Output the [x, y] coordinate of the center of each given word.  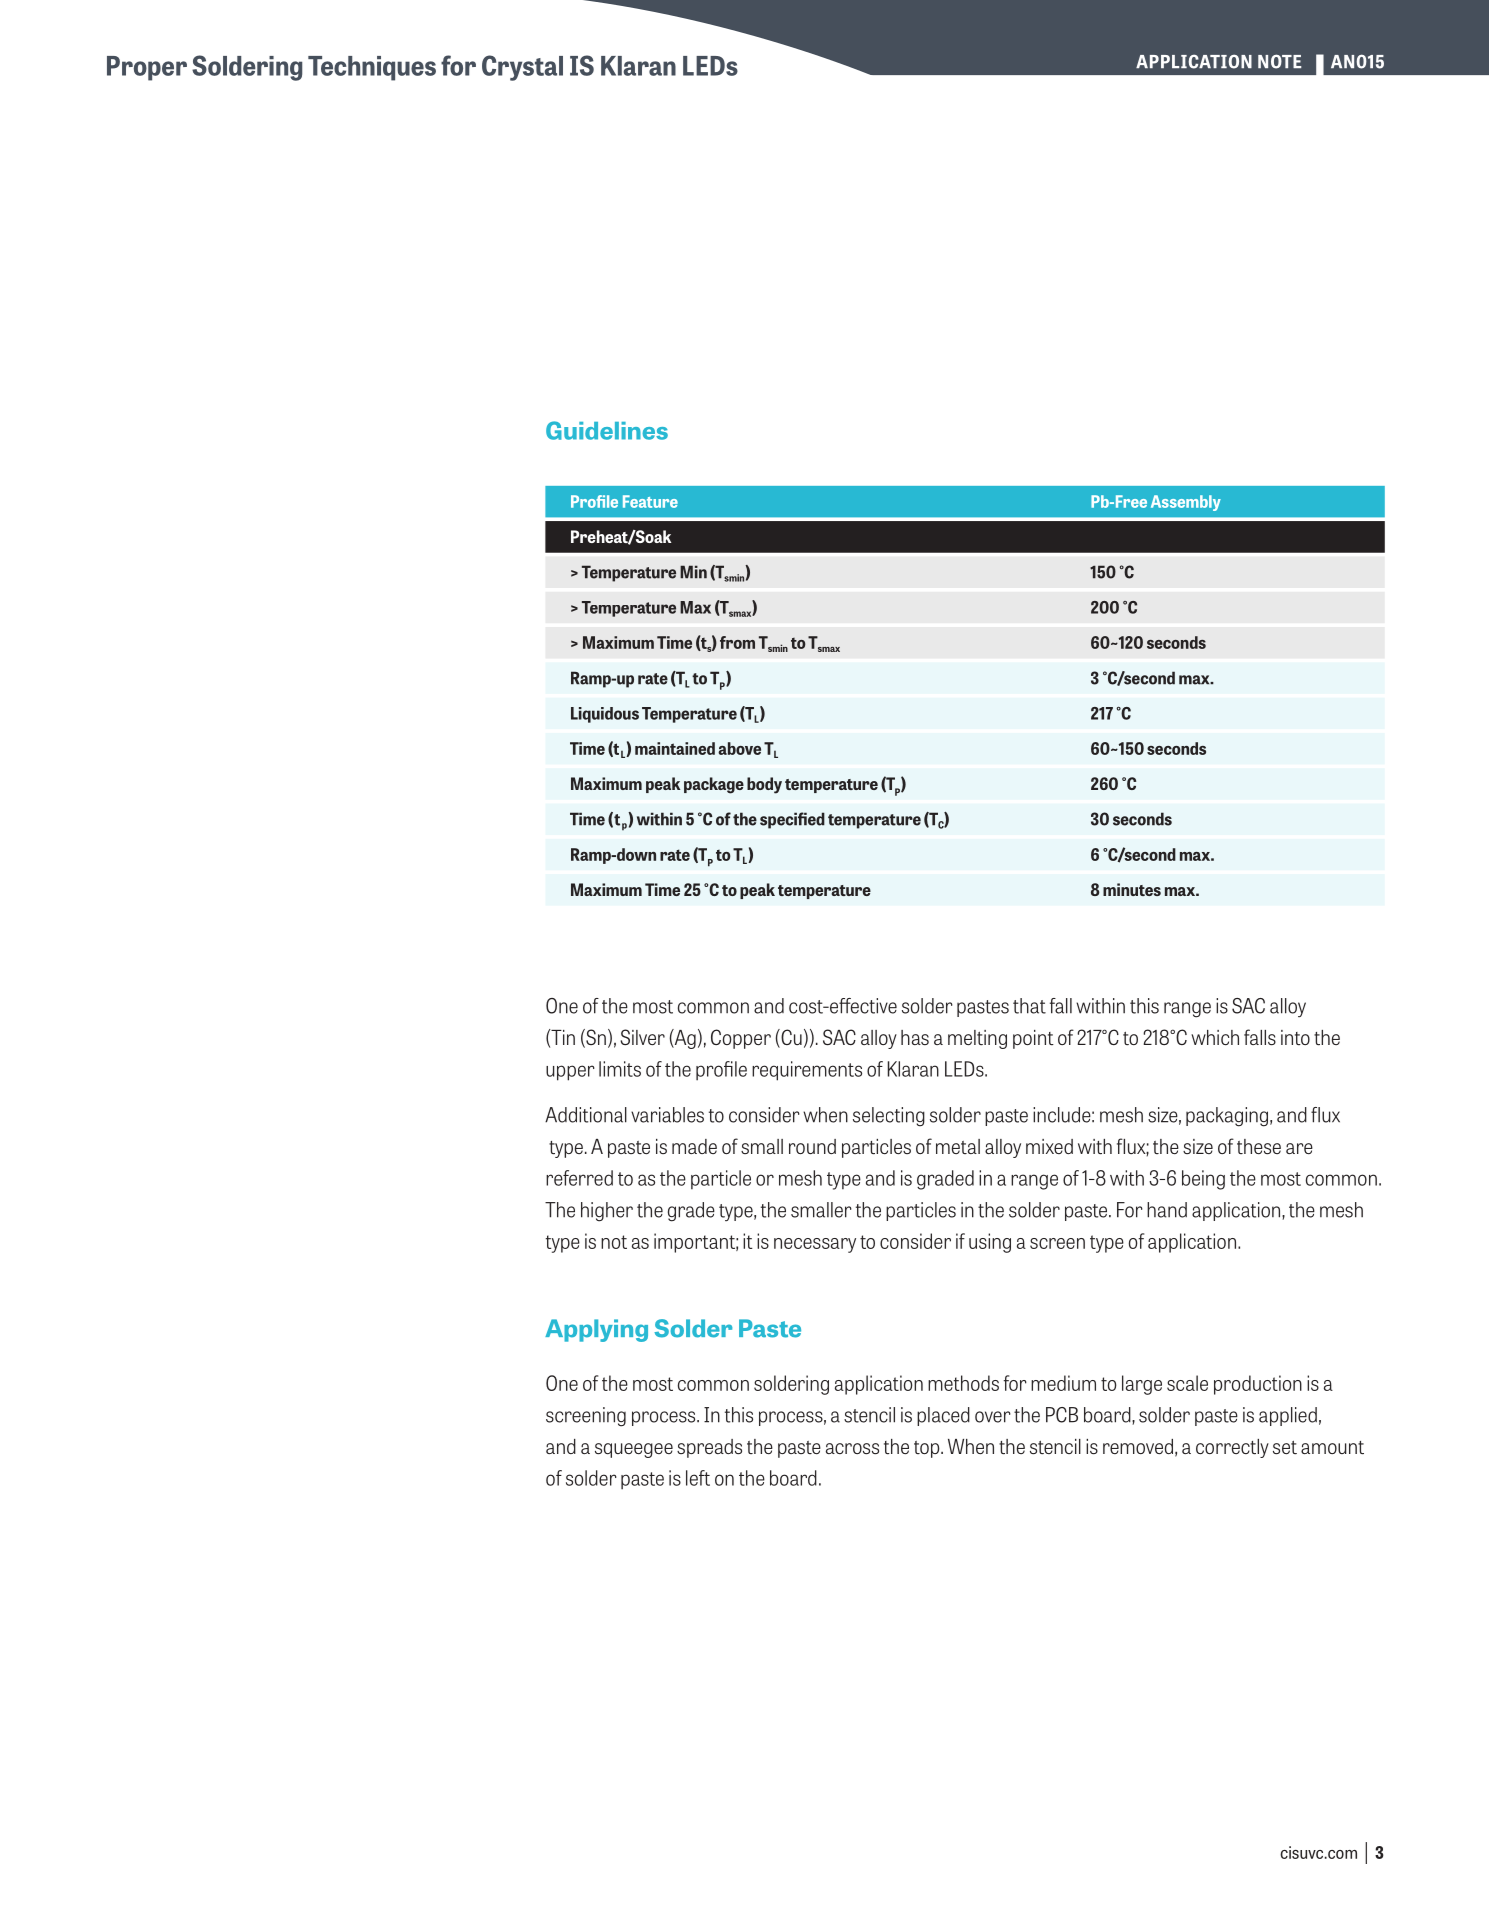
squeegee [634, 1450]
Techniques [372, 68]
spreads [709, 1448]
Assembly [1186, 503]
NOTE [1279, 61]
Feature [650, 501]
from [737, 642]
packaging [1227, 1117]
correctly [1232, 1448]
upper [570, 1073]
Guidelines [607, 430]
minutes [1132, 889]
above [739, 748]
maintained [675, 748]
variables [667, 1115]
